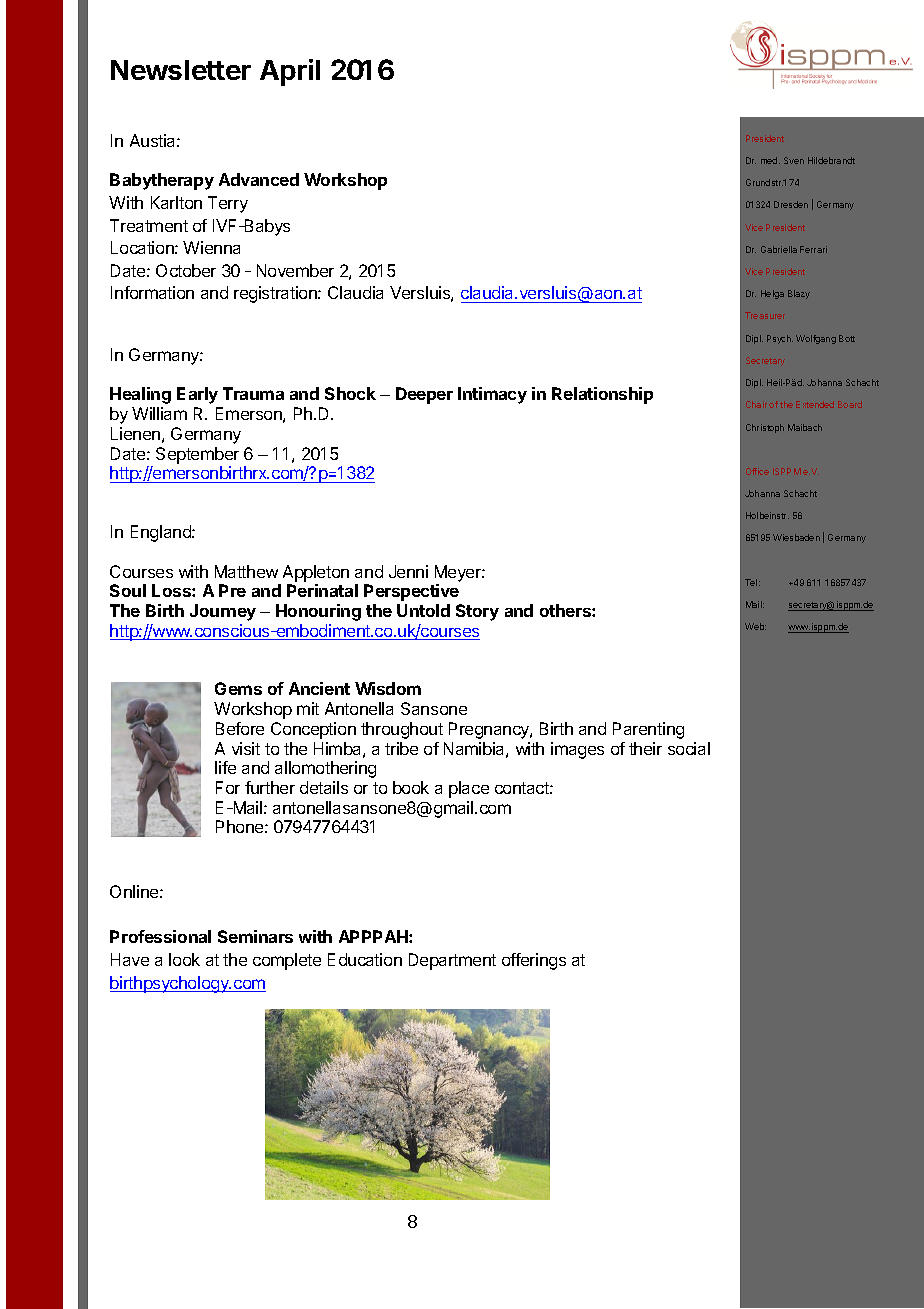  What do you see at coordinates (770, 160) in the image?
I see `med` at bounding box center [770, 160].
